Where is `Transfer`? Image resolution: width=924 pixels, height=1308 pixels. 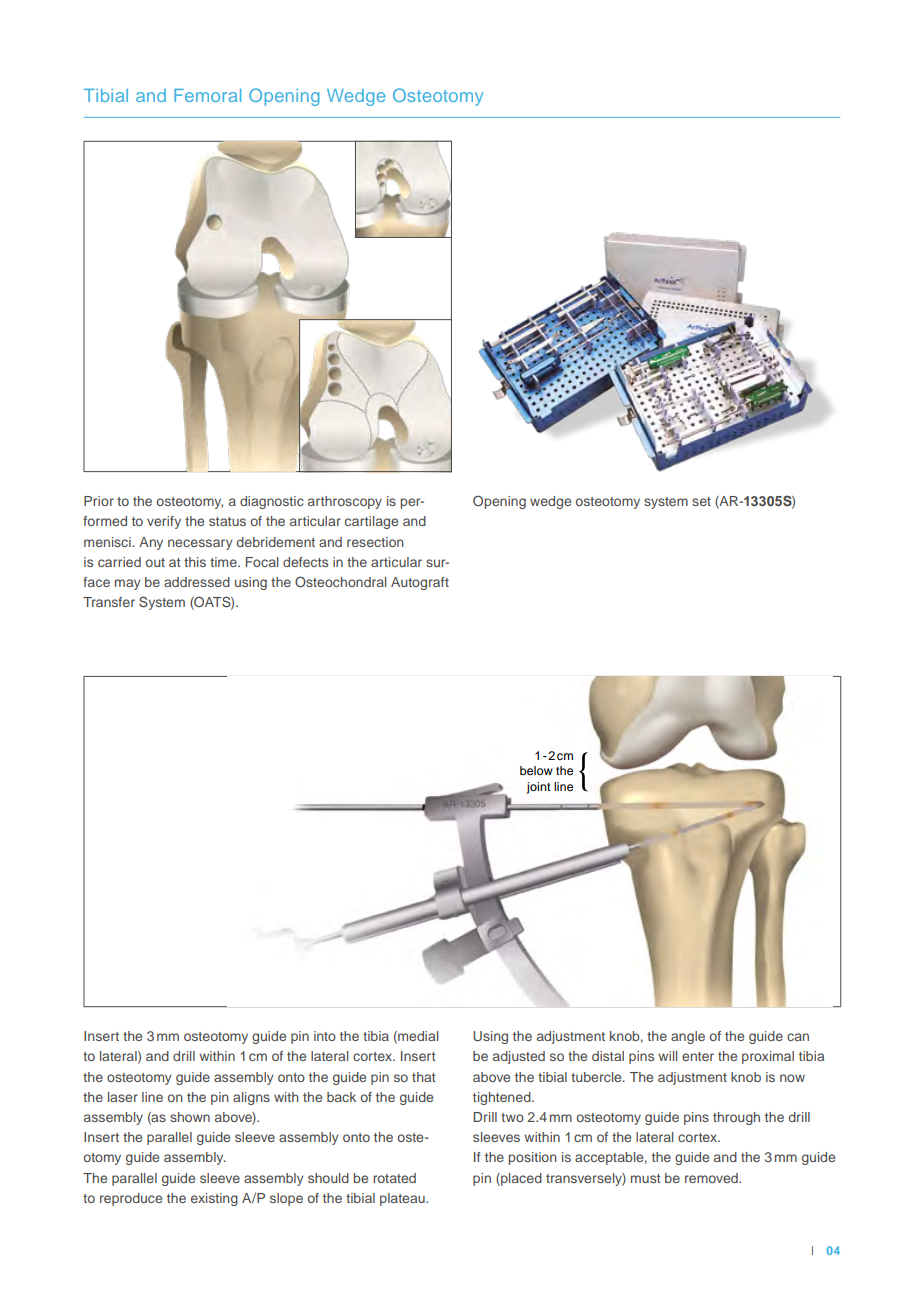 Transfer is located at coordinates (109, 602).
